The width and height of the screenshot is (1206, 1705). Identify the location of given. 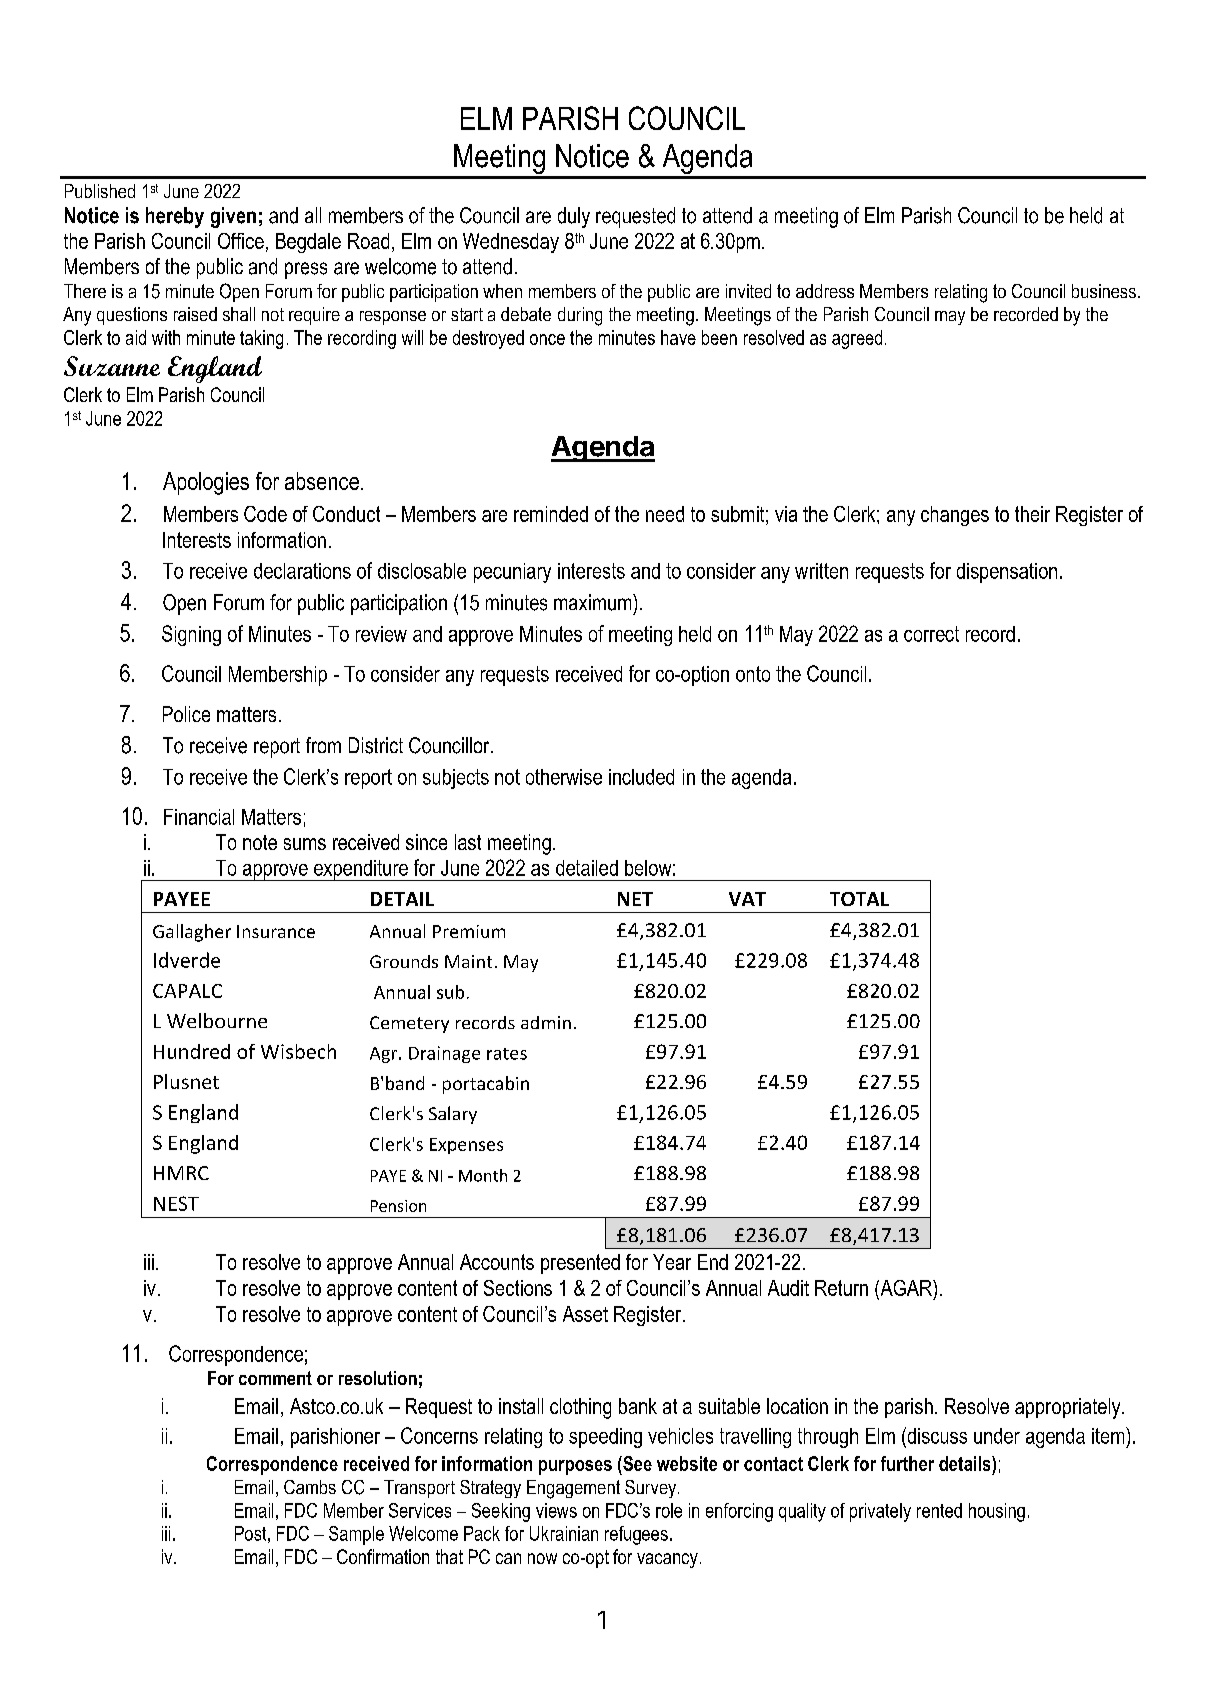
(233, 217).
